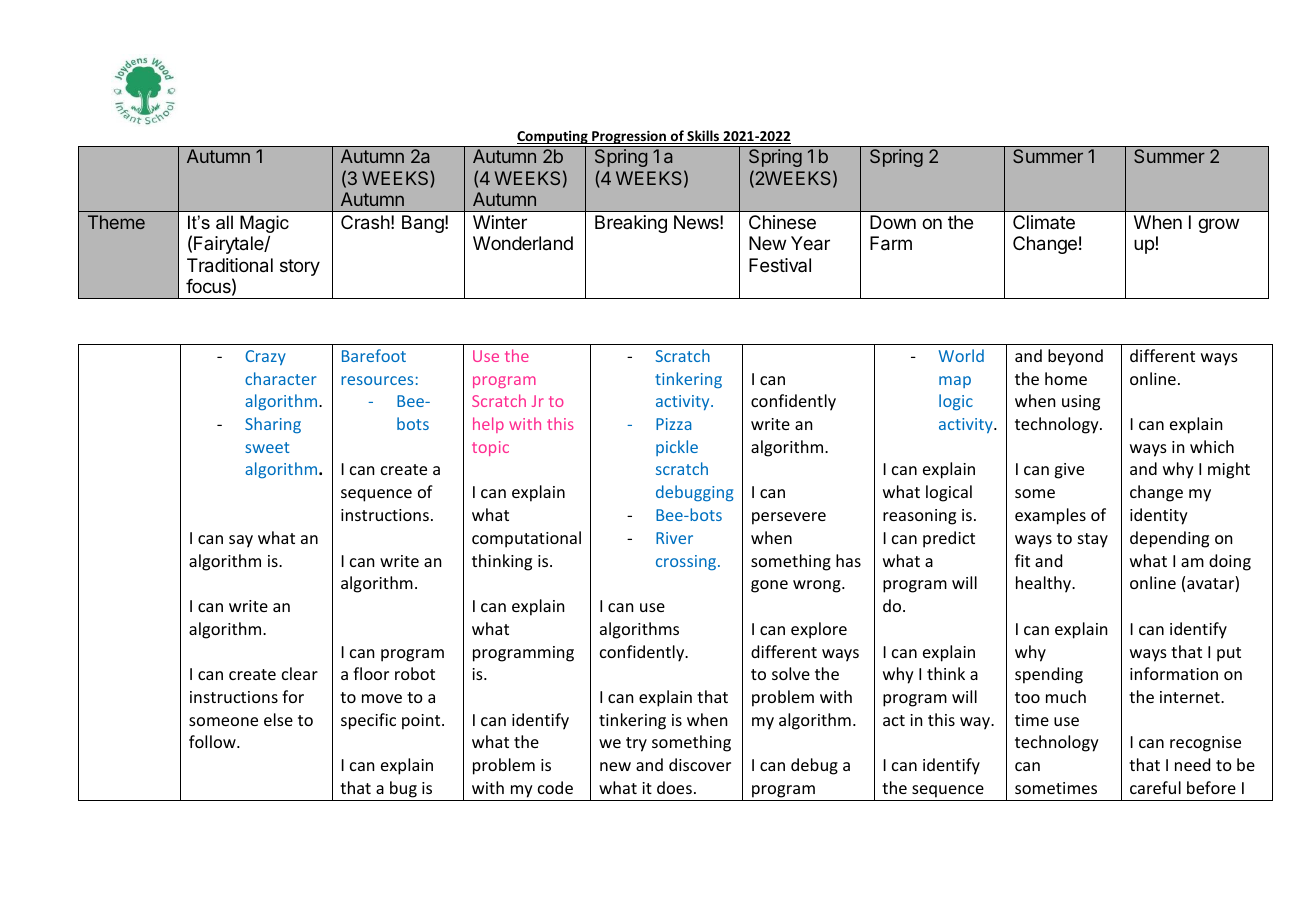 The image size is (1308, 924). Describe the element at coordinates (1075, 357) in the document. I see `beyond` at that location.
